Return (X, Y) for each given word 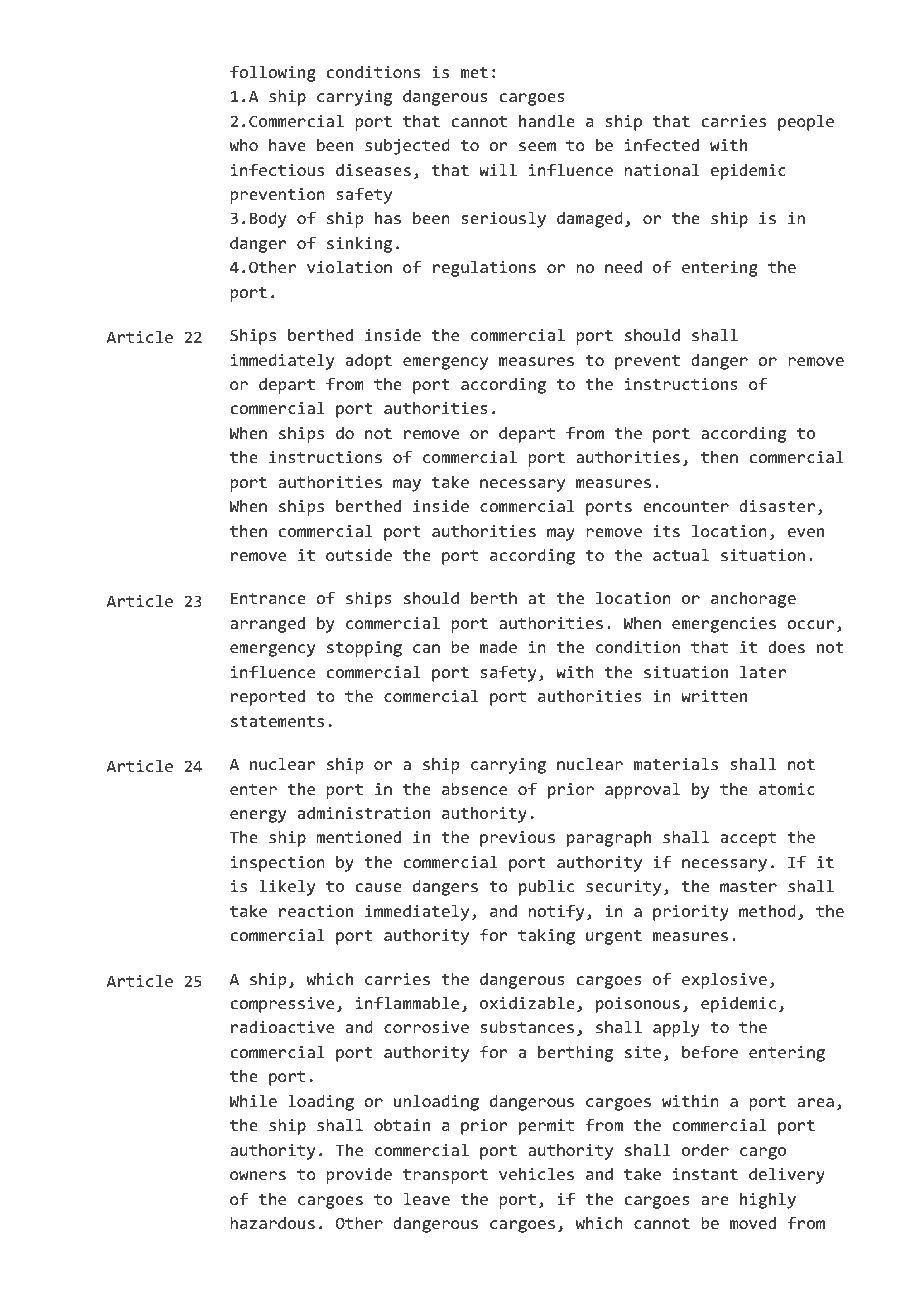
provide (359, 1176)
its (666, 531)
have (287, 145)
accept (748, 839)
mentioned (358, 837)
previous (517, 839)
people (806, 123)
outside (359, 555)
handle (547, 121)
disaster (777, 506)
